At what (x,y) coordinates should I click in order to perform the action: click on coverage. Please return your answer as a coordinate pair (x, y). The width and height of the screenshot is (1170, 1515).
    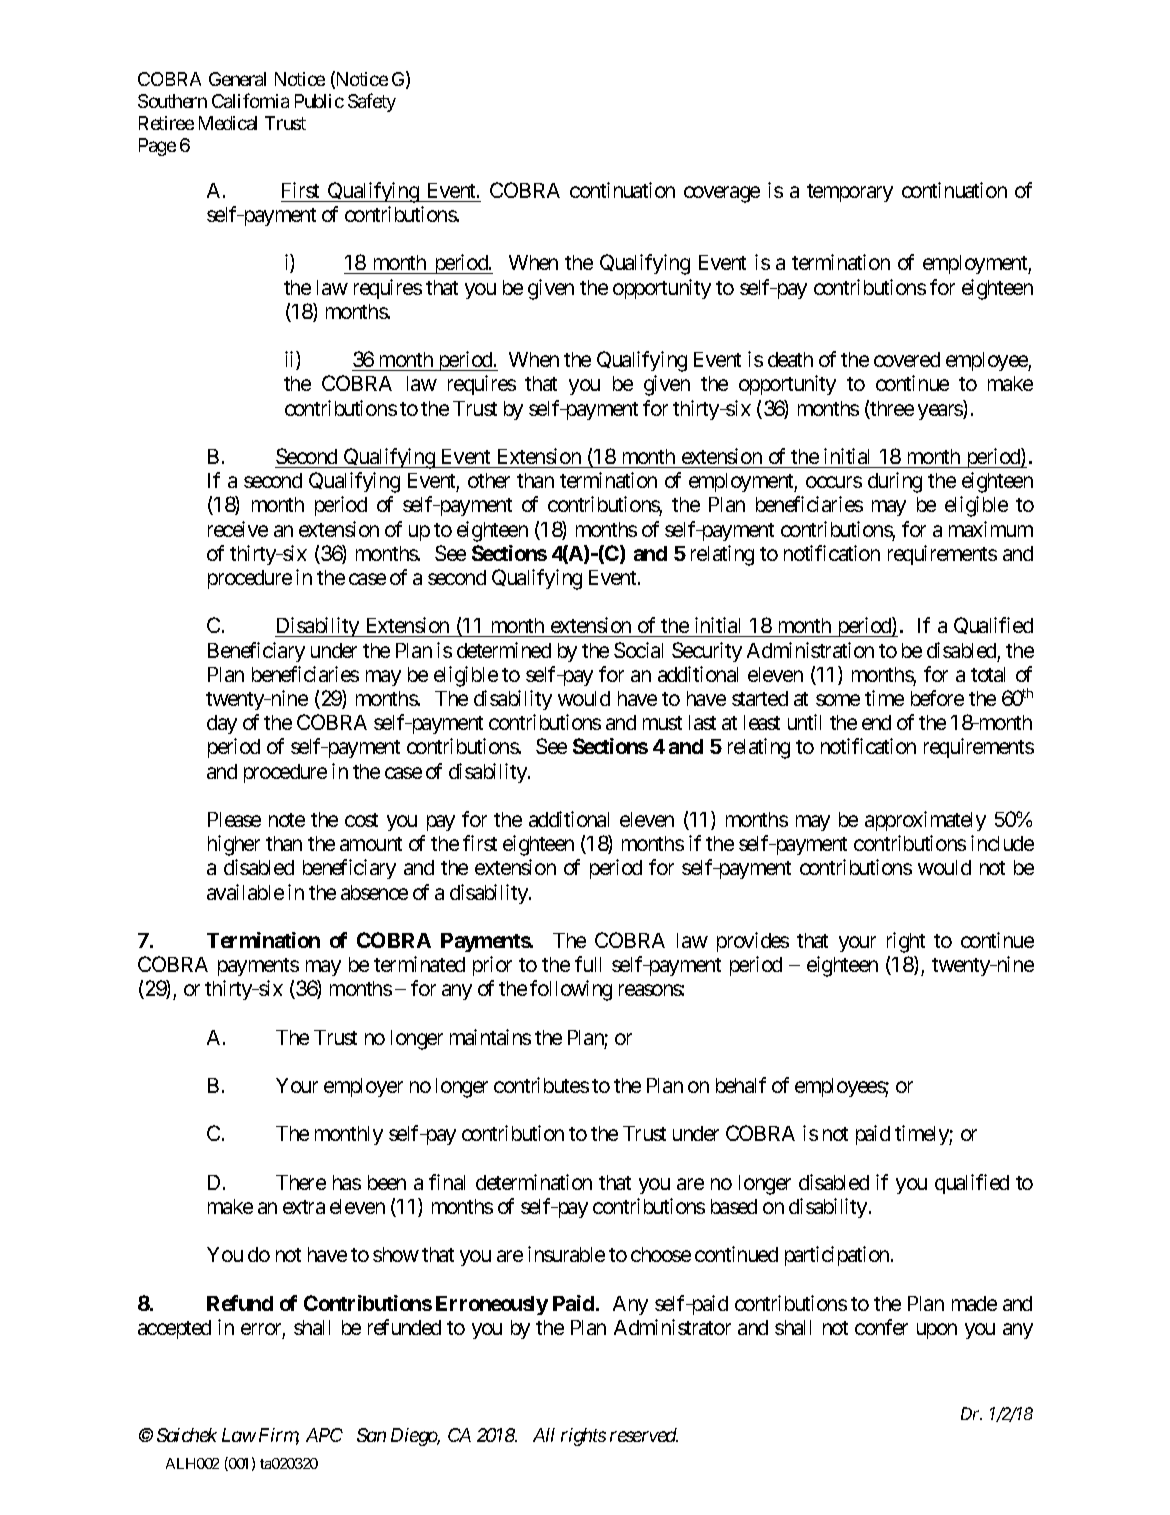
    Looking at the image, I should click on (722, 194).
